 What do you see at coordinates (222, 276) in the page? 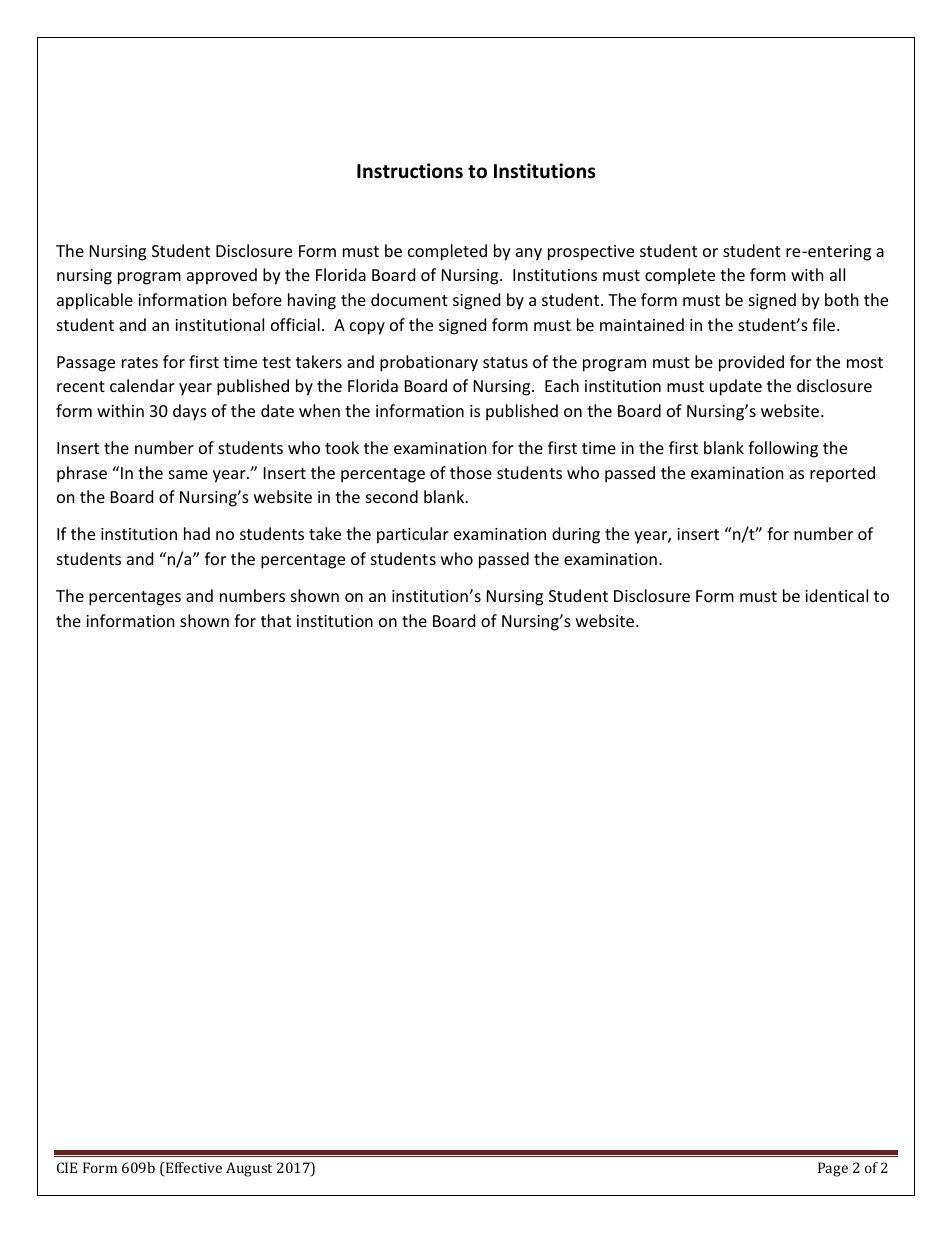
I see `approved` at bounding box center [222, 276].
